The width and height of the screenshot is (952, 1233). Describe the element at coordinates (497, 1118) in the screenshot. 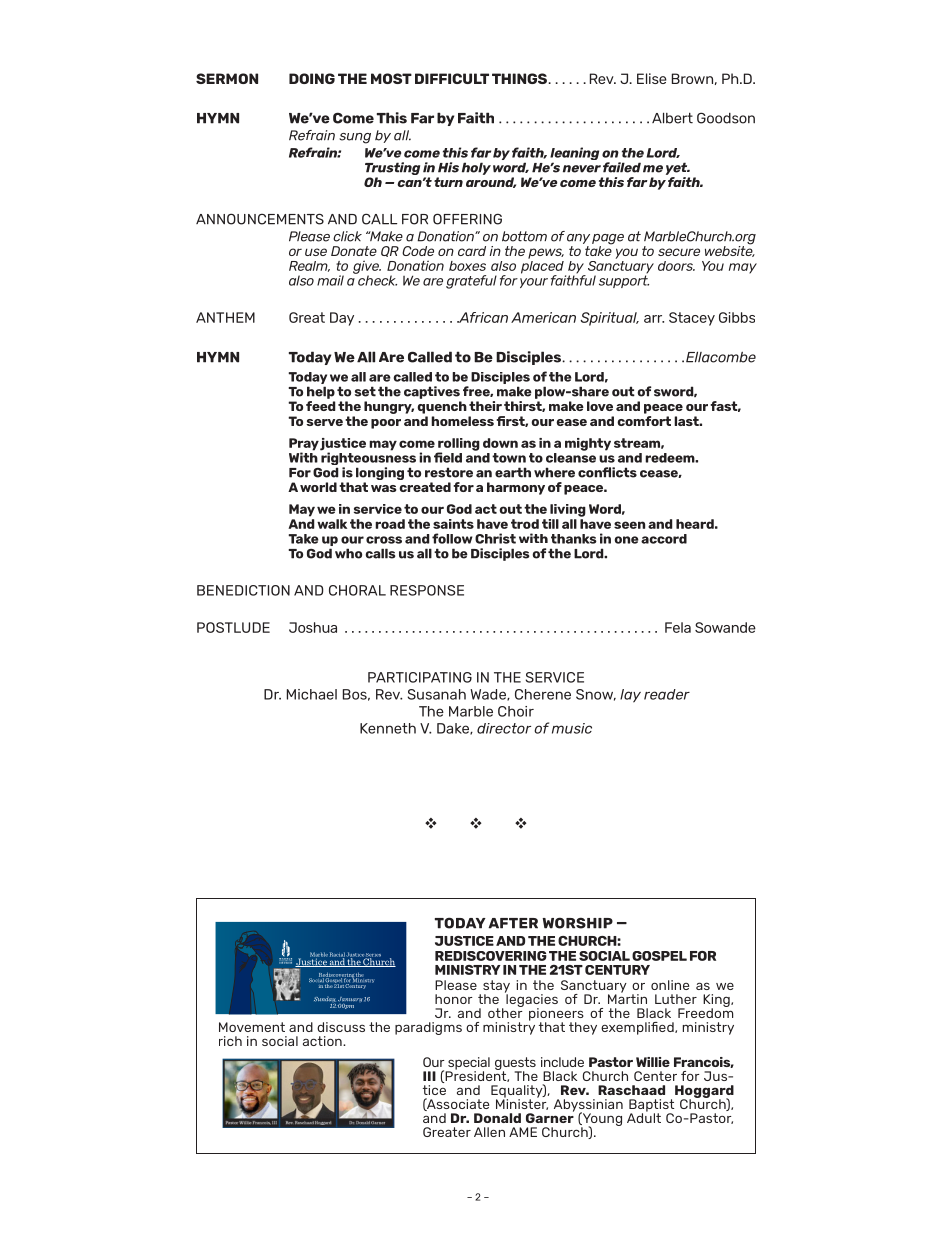

I see `Donald` at that location.
